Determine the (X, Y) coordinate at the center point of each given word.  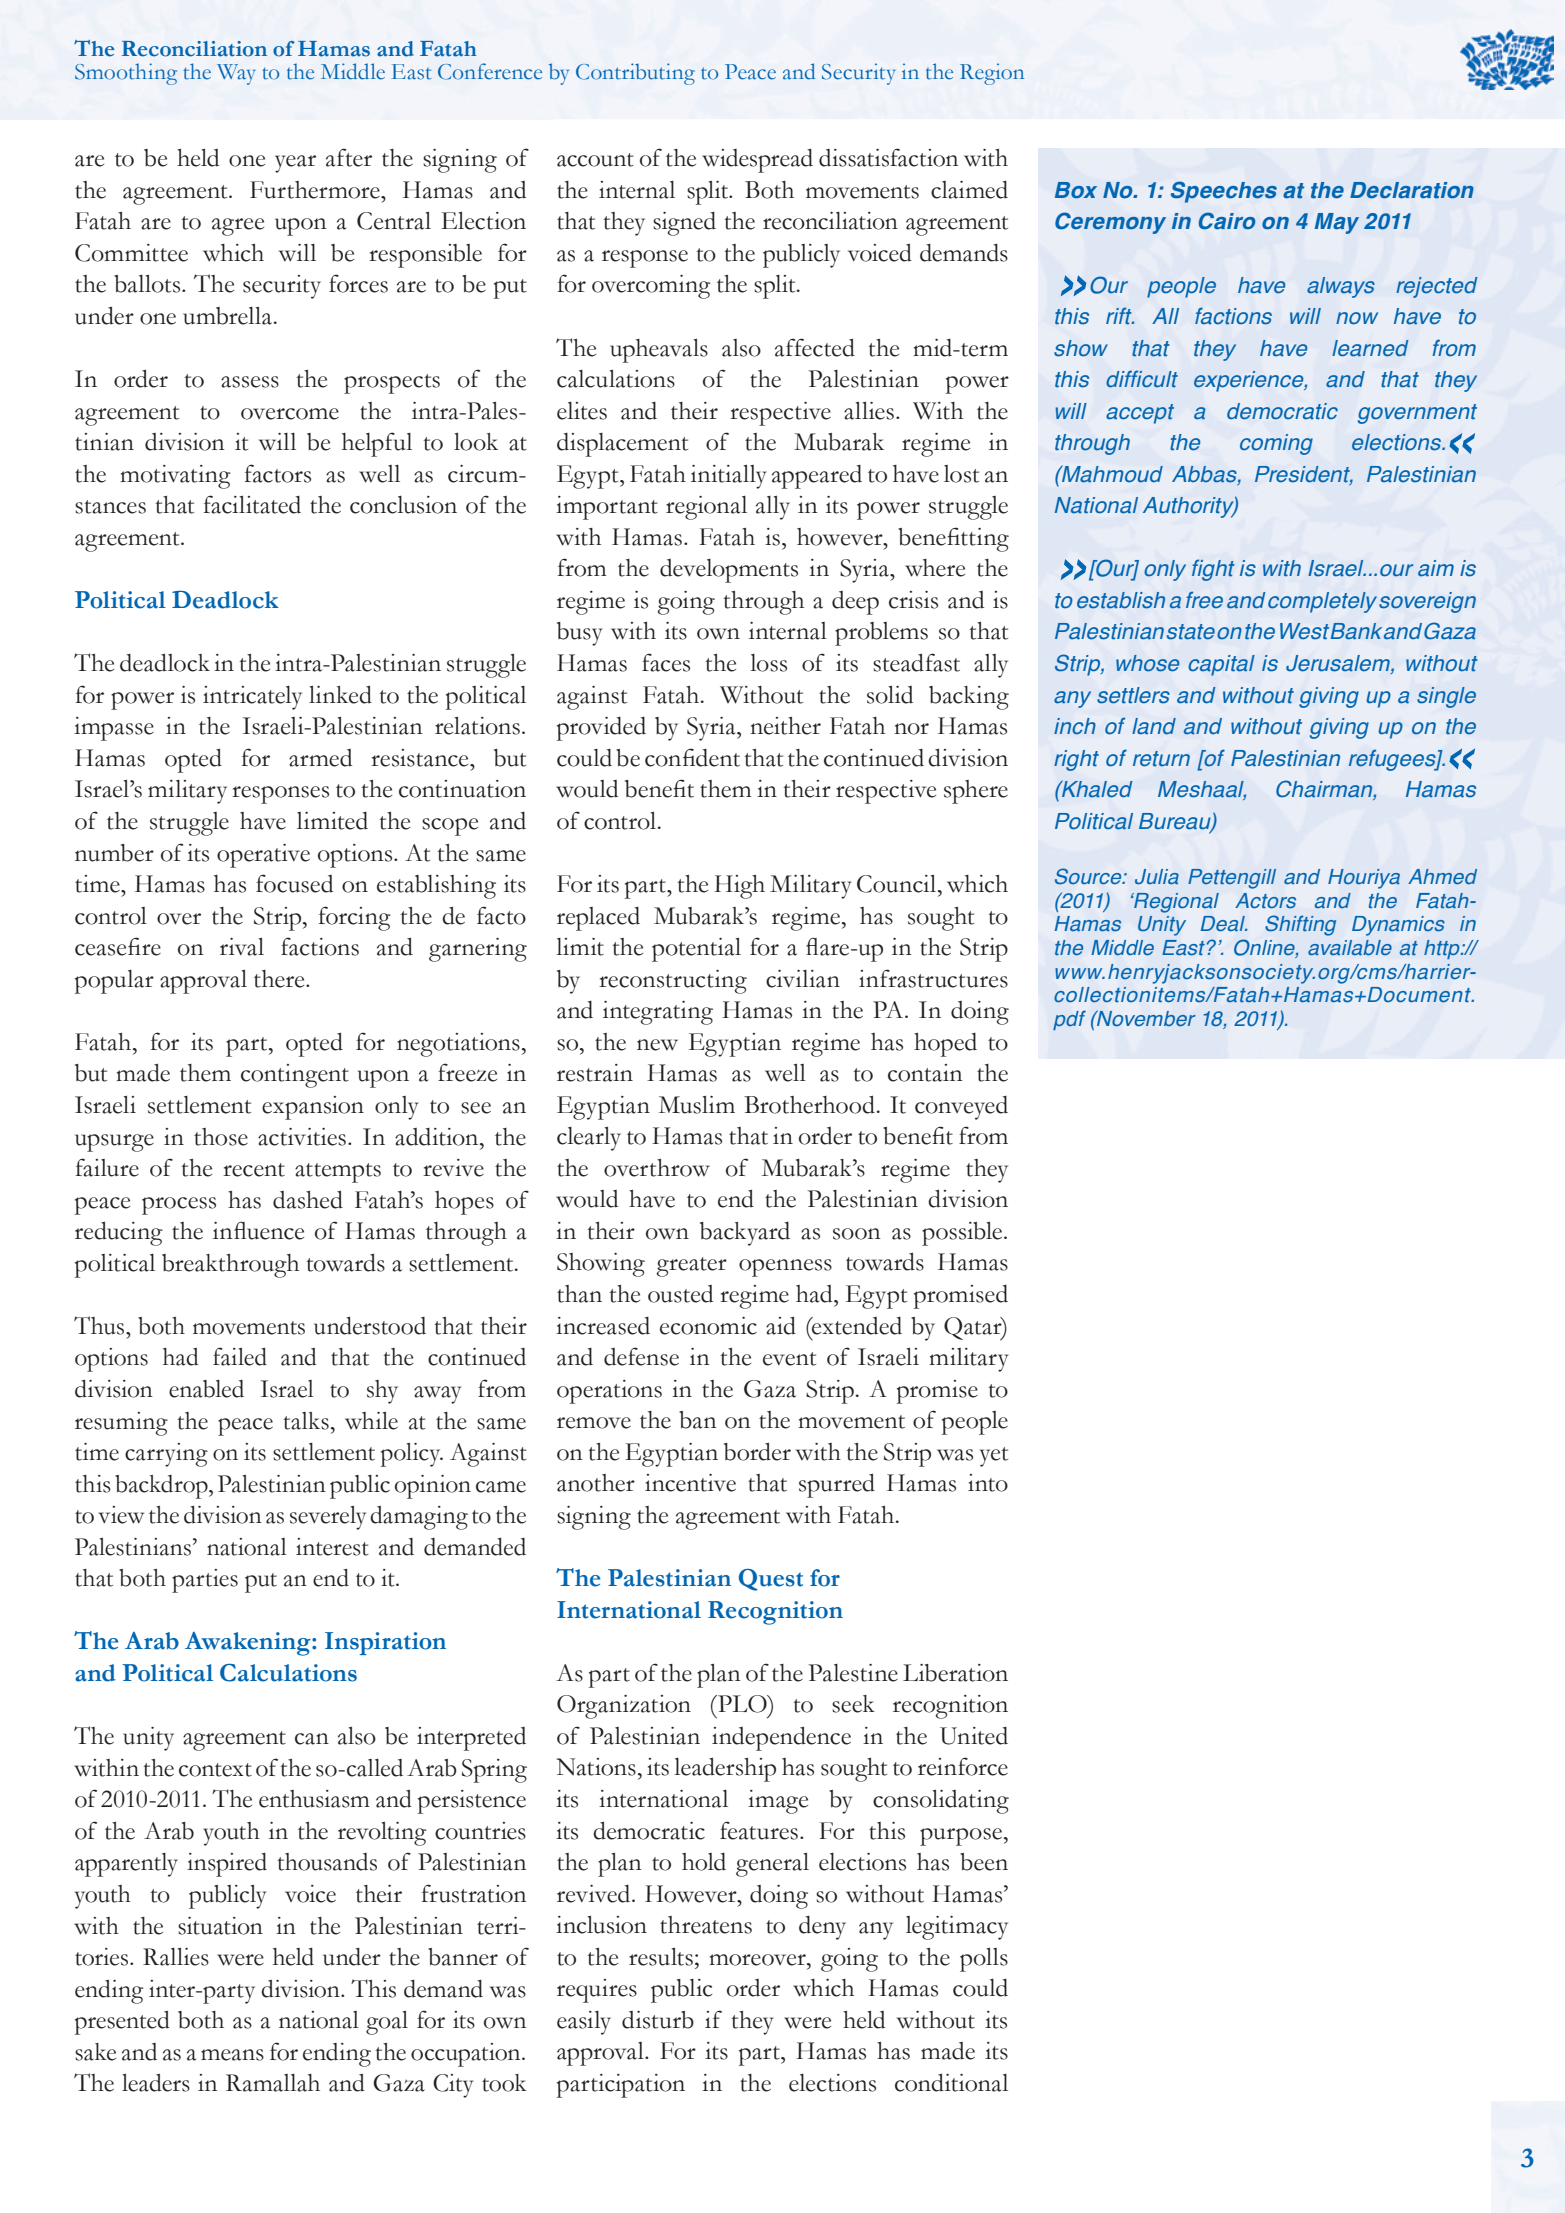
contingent (295, 1076)
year (295, 164)
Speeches (1224, 192)
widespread (757, 161)
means (232, 2055)
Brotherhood (809, 1105)
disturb (658, 2020)
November (1145, 1018)
